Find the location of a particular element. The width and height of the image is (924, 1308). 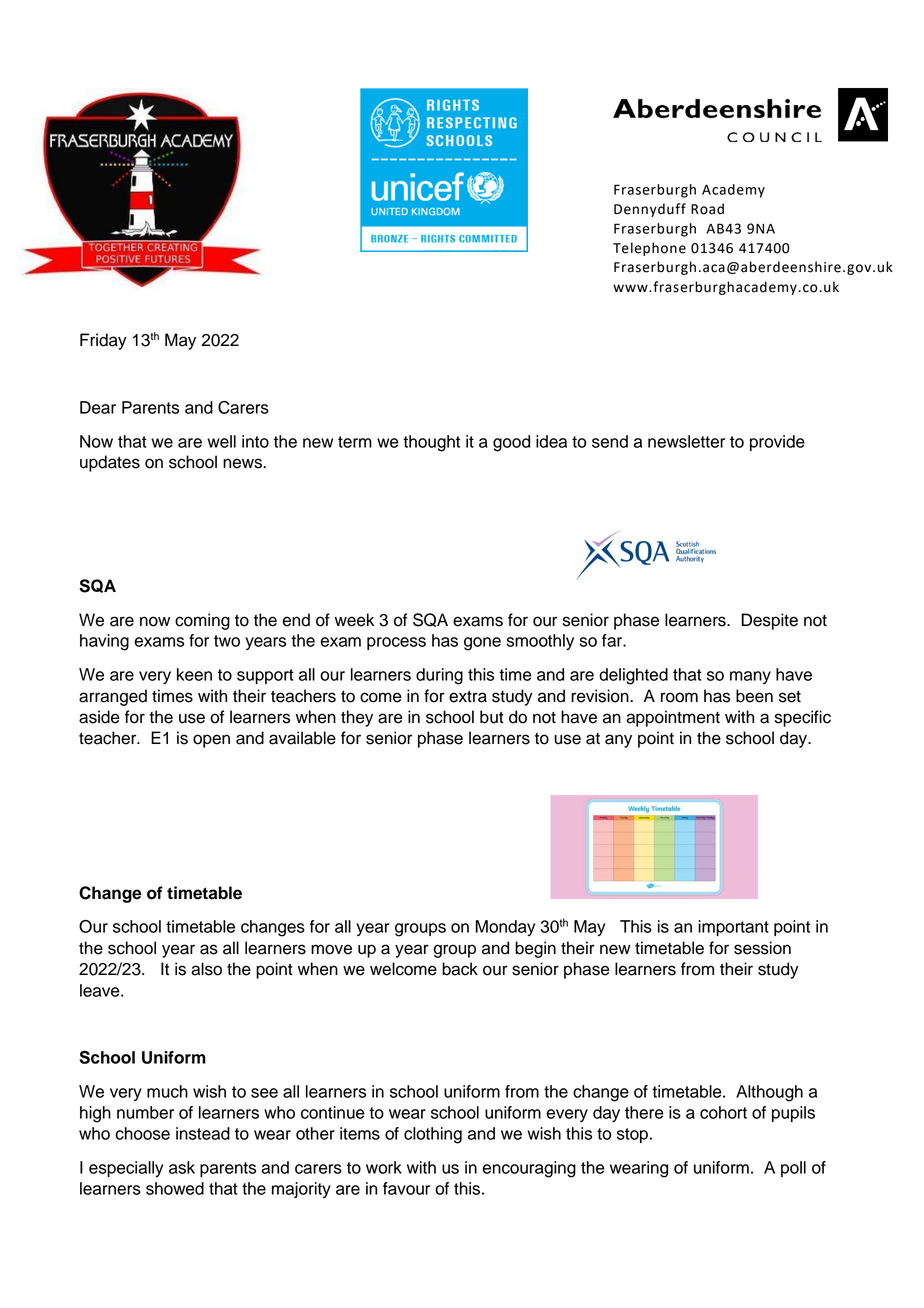

Road is located at coordinates (707, 209).
